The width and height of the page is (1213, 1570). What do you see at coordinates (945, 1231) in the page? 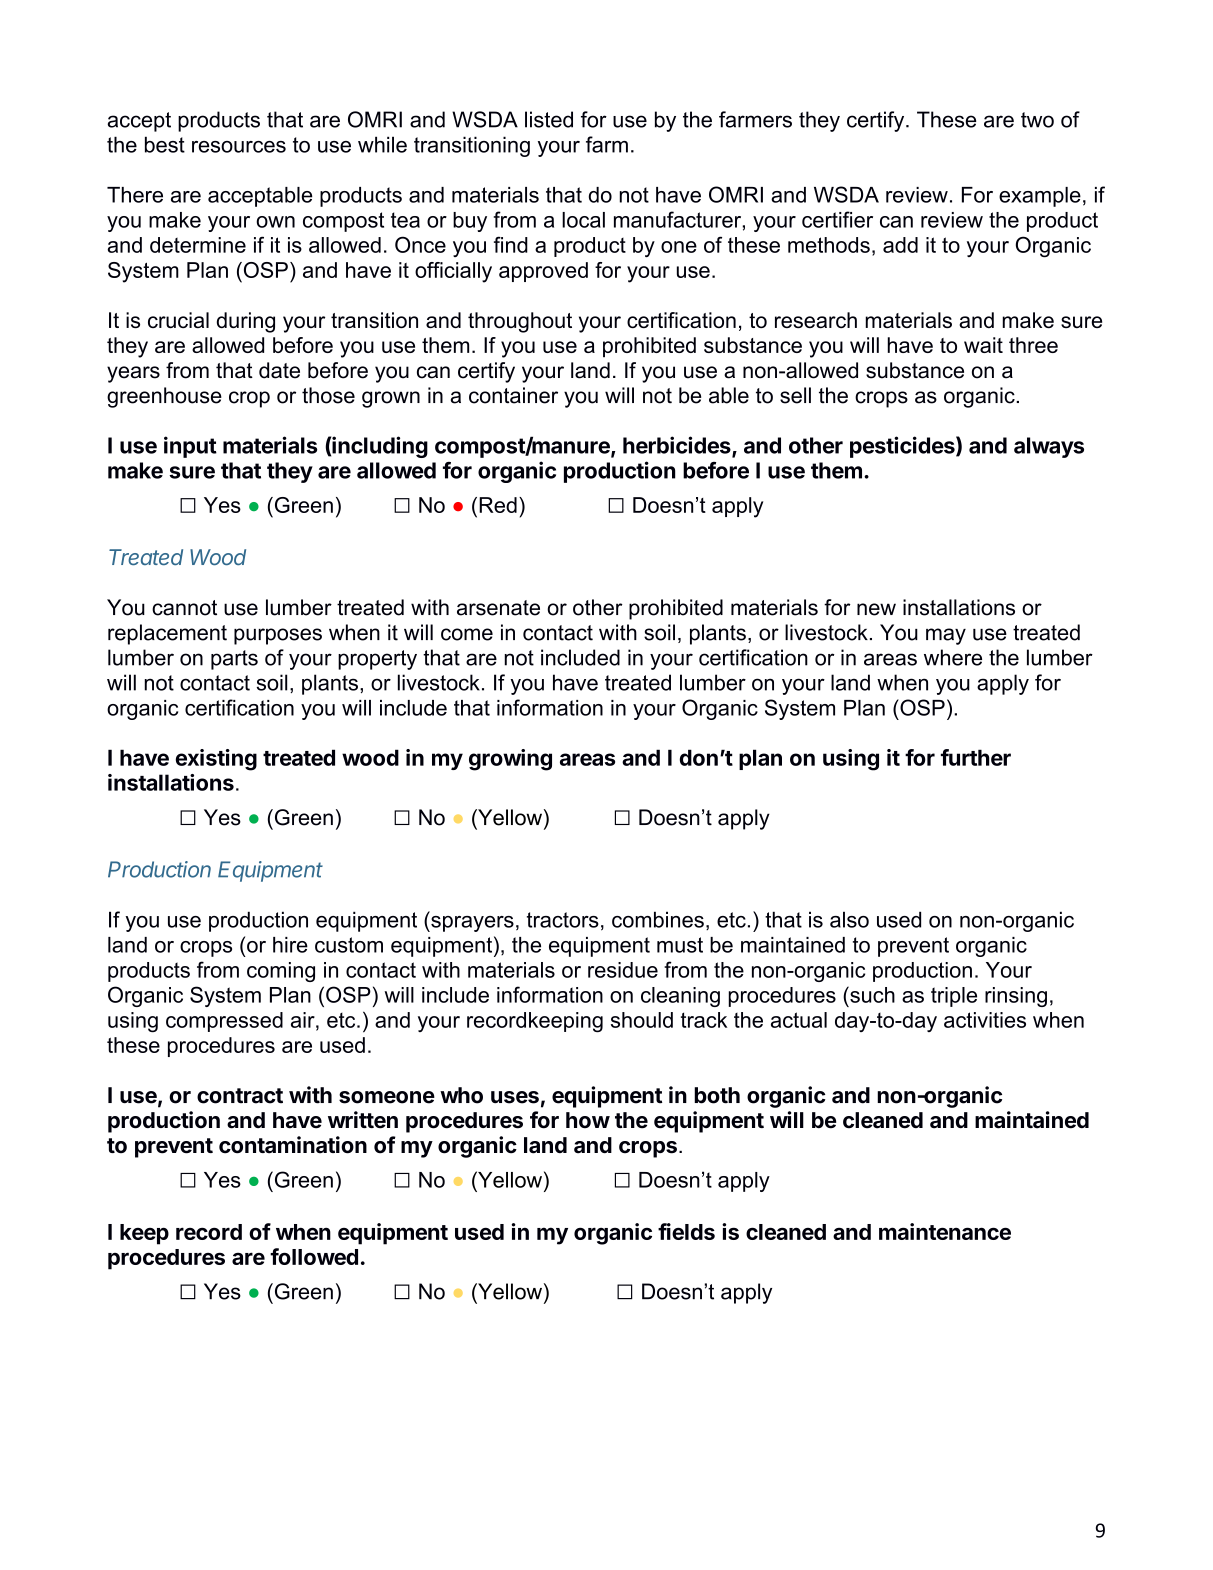
I see `maintenance` at bounding box center [945, 1231].
